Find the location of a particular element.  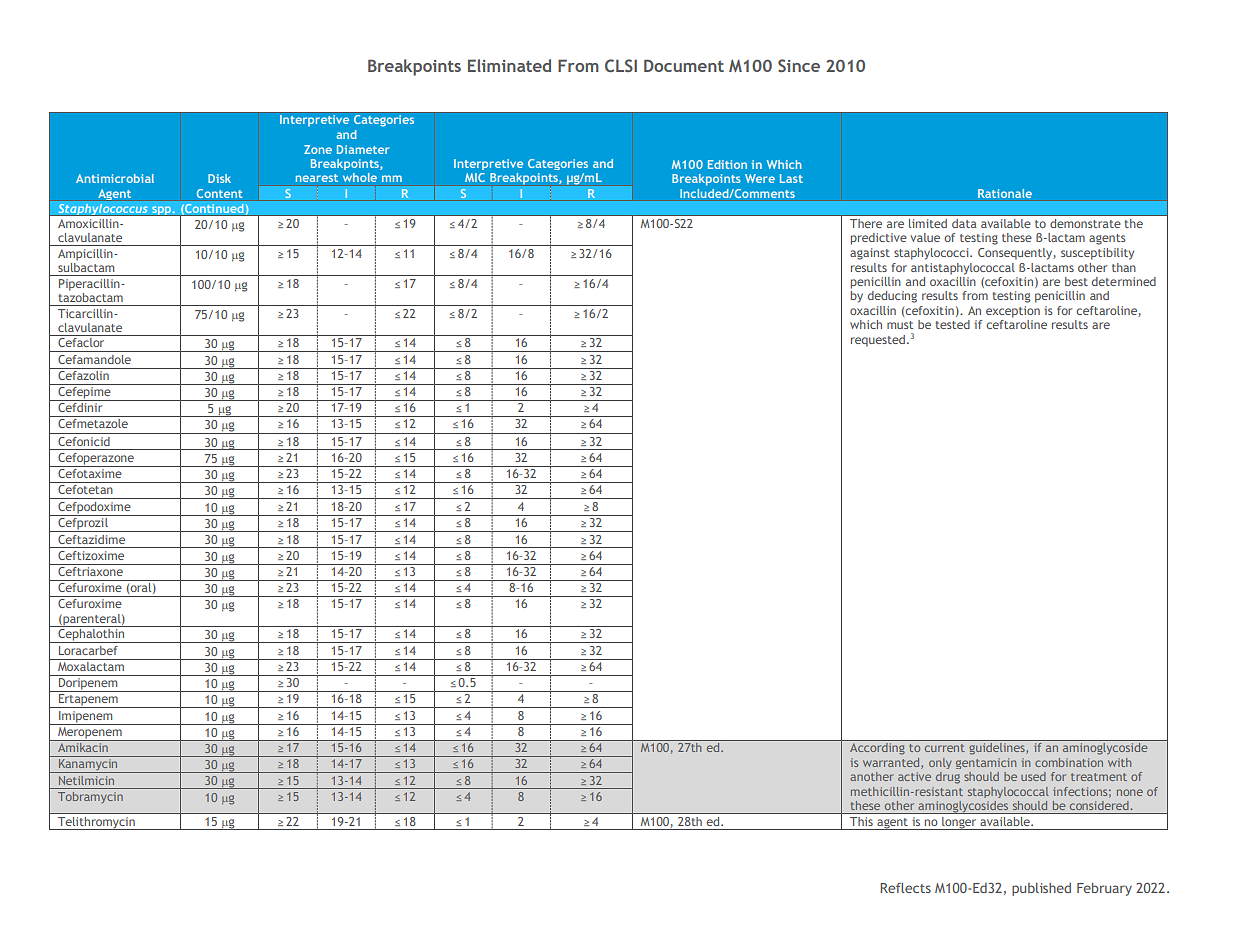

must is located at coordinates (900, 325).
